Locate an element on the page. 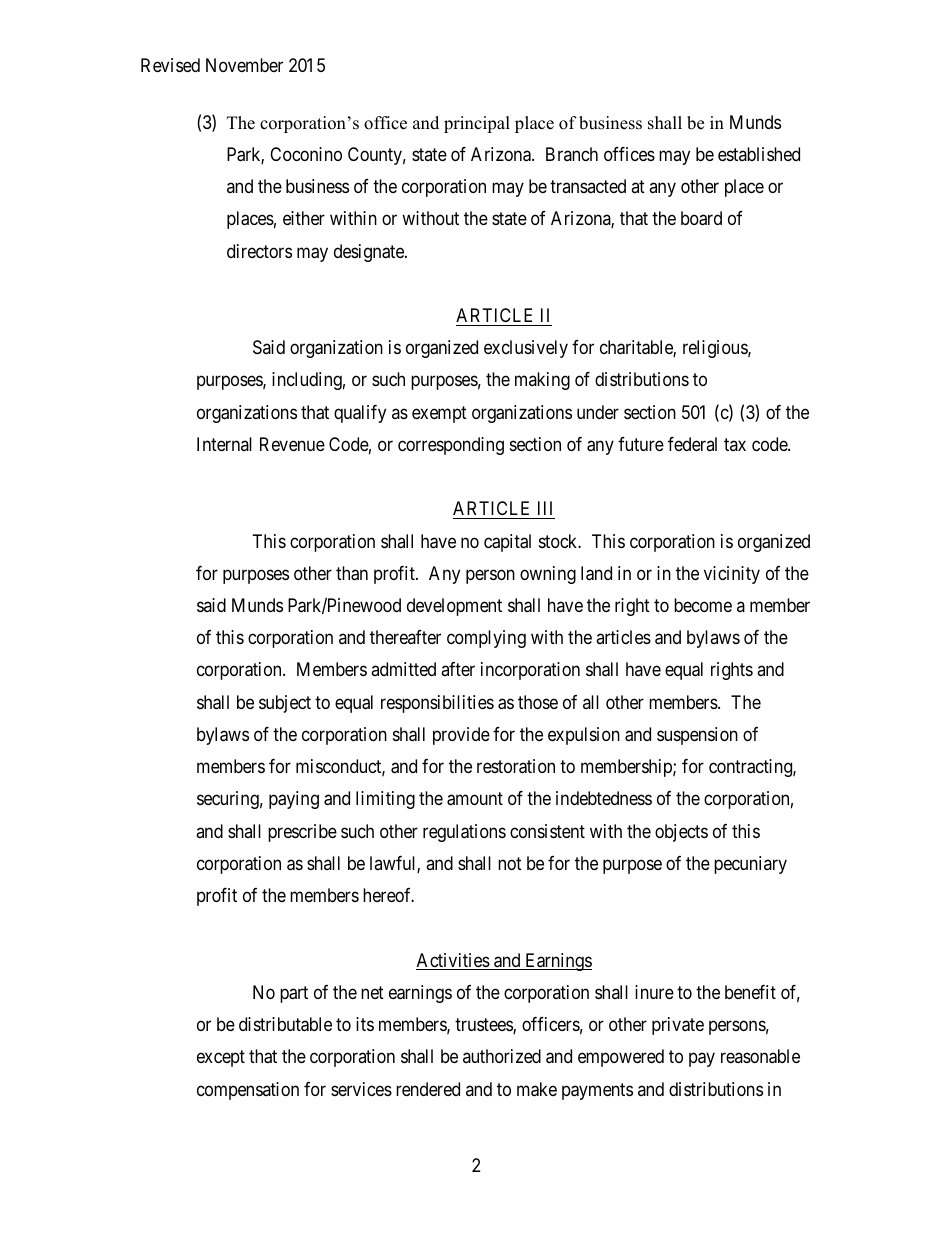  Internal is located at coordinates (224, 444).
